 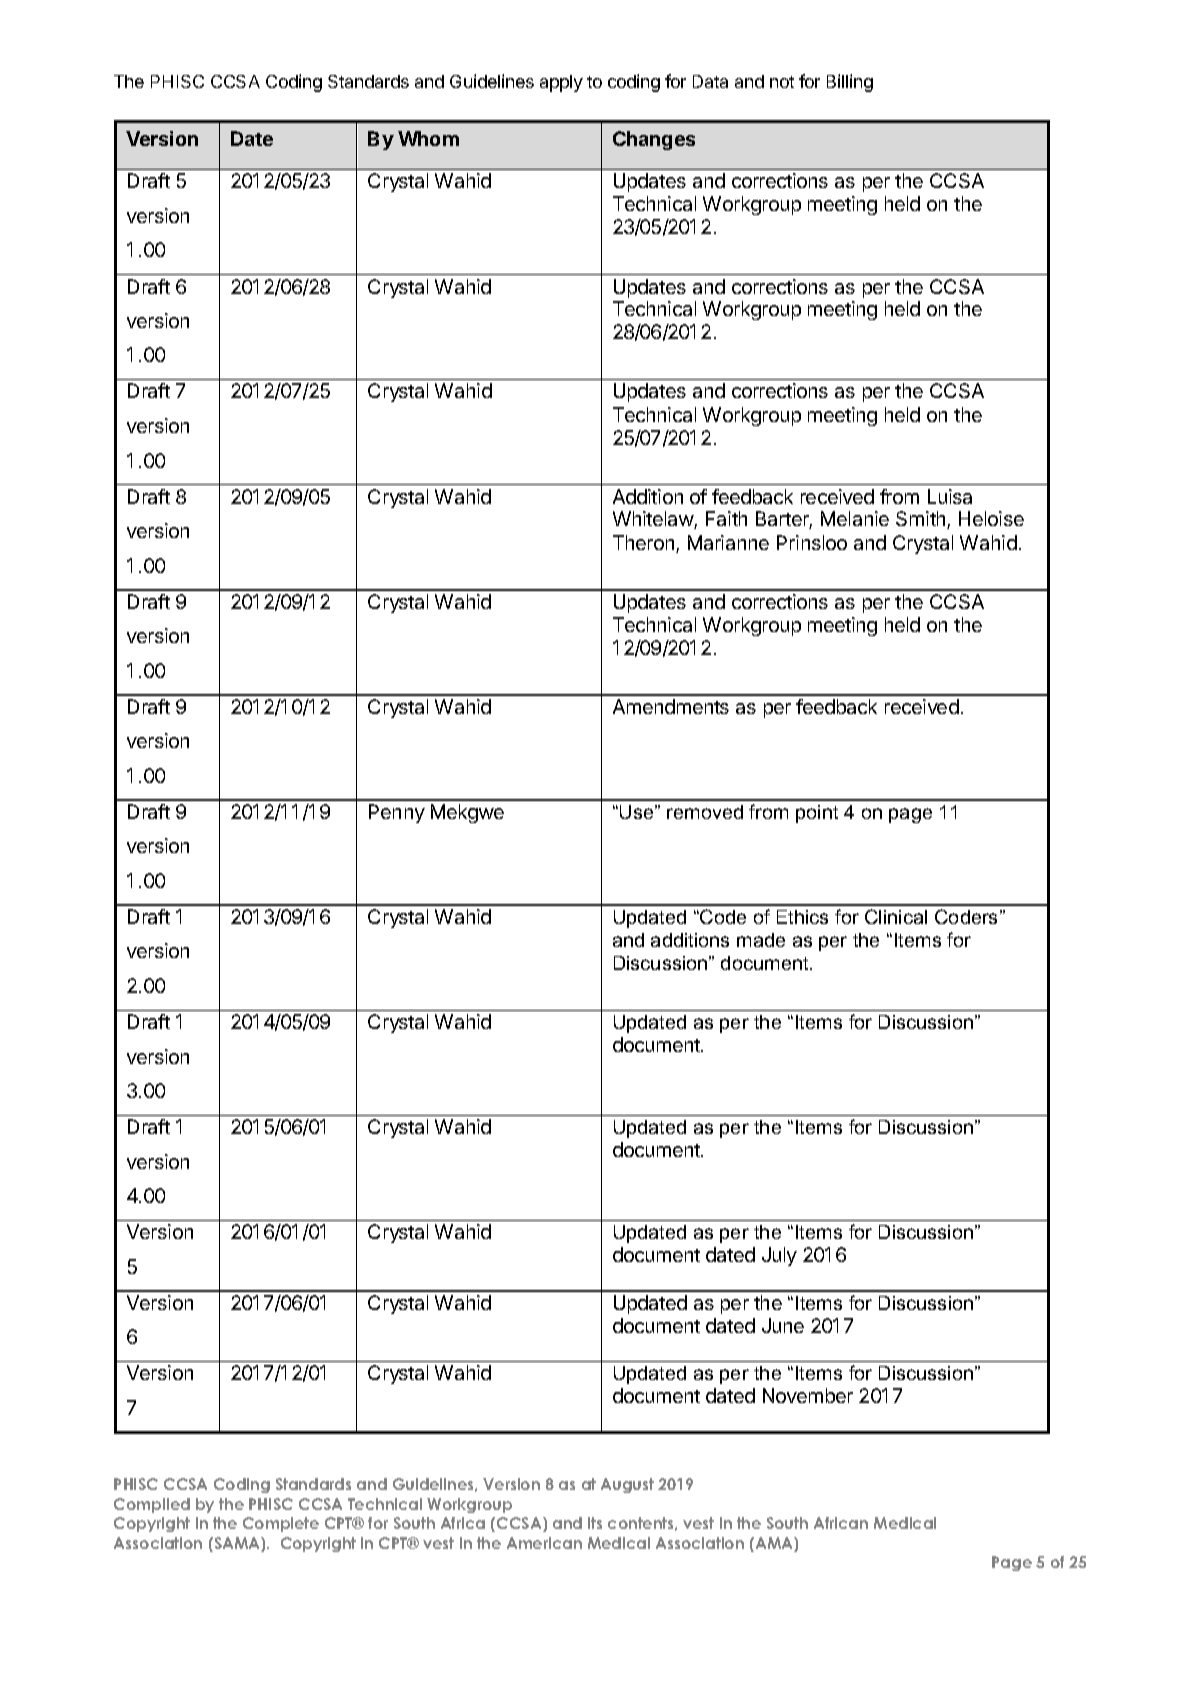 What do you see at coordinates (645, 544) in the page?
I see `Theron` at bounding box center [645, 544].
